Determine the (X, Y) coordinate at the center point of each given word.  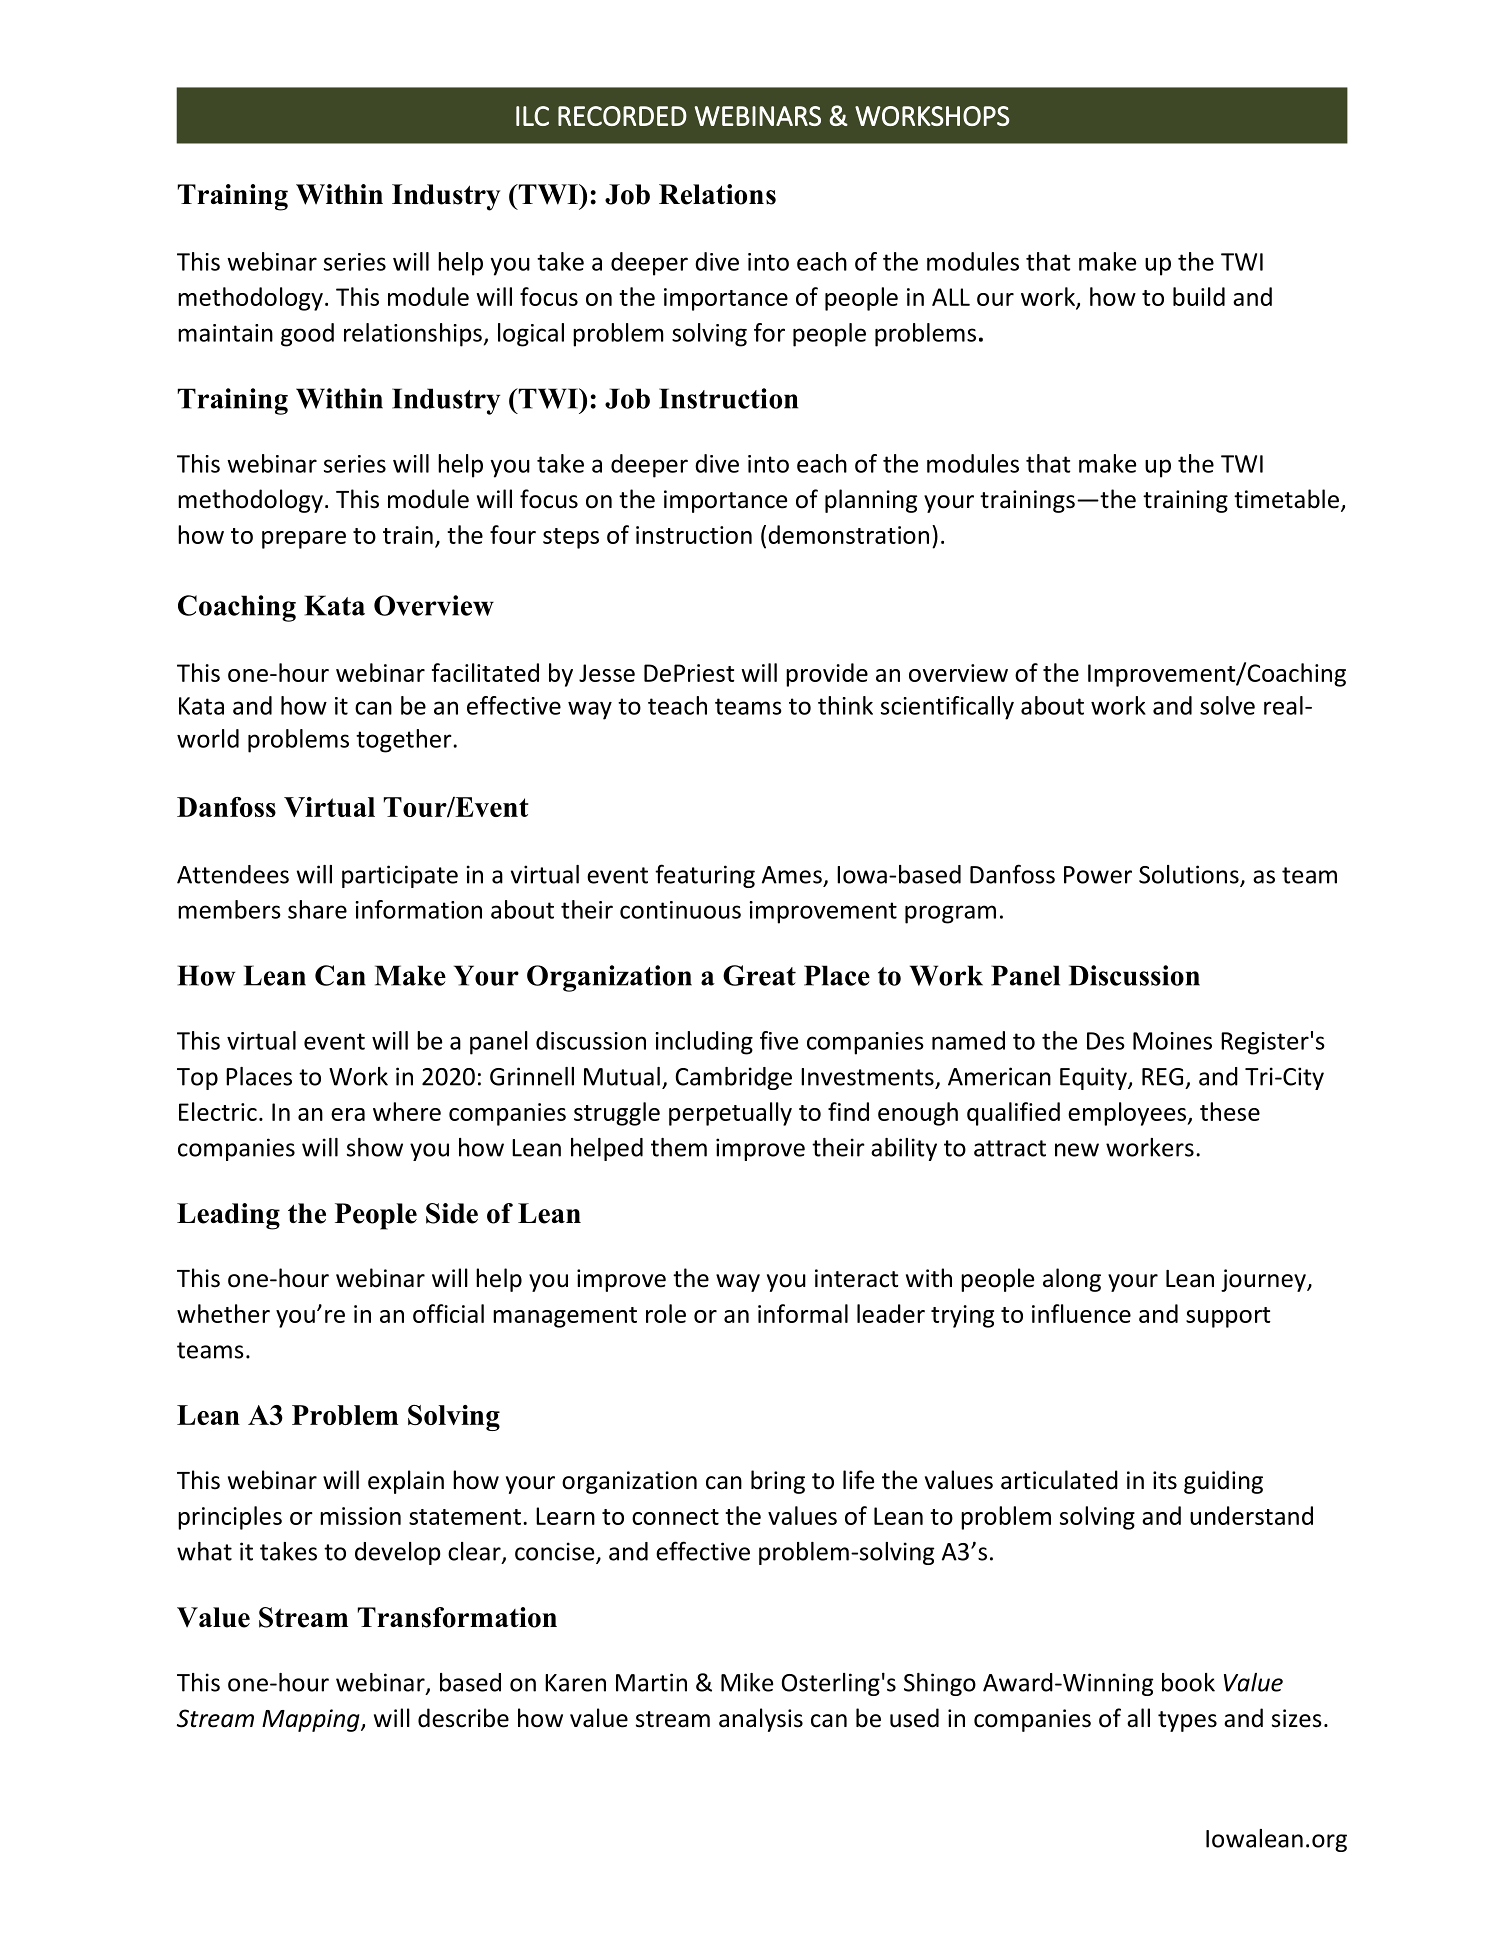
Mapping (312, 1720)
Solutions (1190, 875)
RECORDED (622, 116)
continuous (680, 910)
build (1199, 296)
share (317, 909)
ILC (532, 116)
